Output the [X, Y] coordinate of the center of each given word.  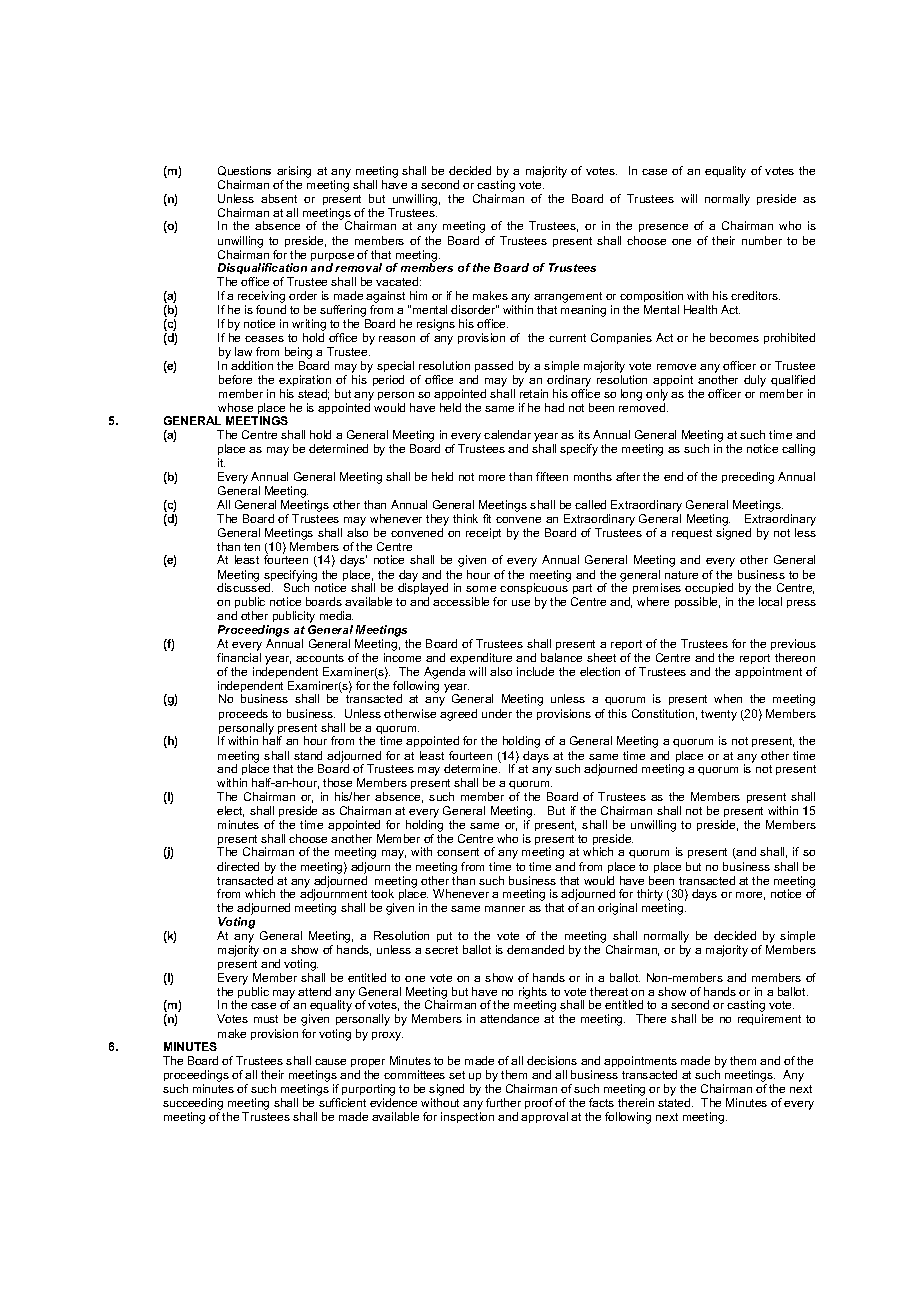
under [497, 713]
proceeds [243, 714]
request [692, 534]
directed [238, 866]
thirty [649, 896]
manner [505, 909]
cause [330, 1062]
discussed [245, 587]
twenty [719, 715]
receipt [483, 533]
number [762, 240]
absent [279, 198]
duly [755, 381]
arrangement [568, 299]
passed [494, 366]
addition [252, 365]
